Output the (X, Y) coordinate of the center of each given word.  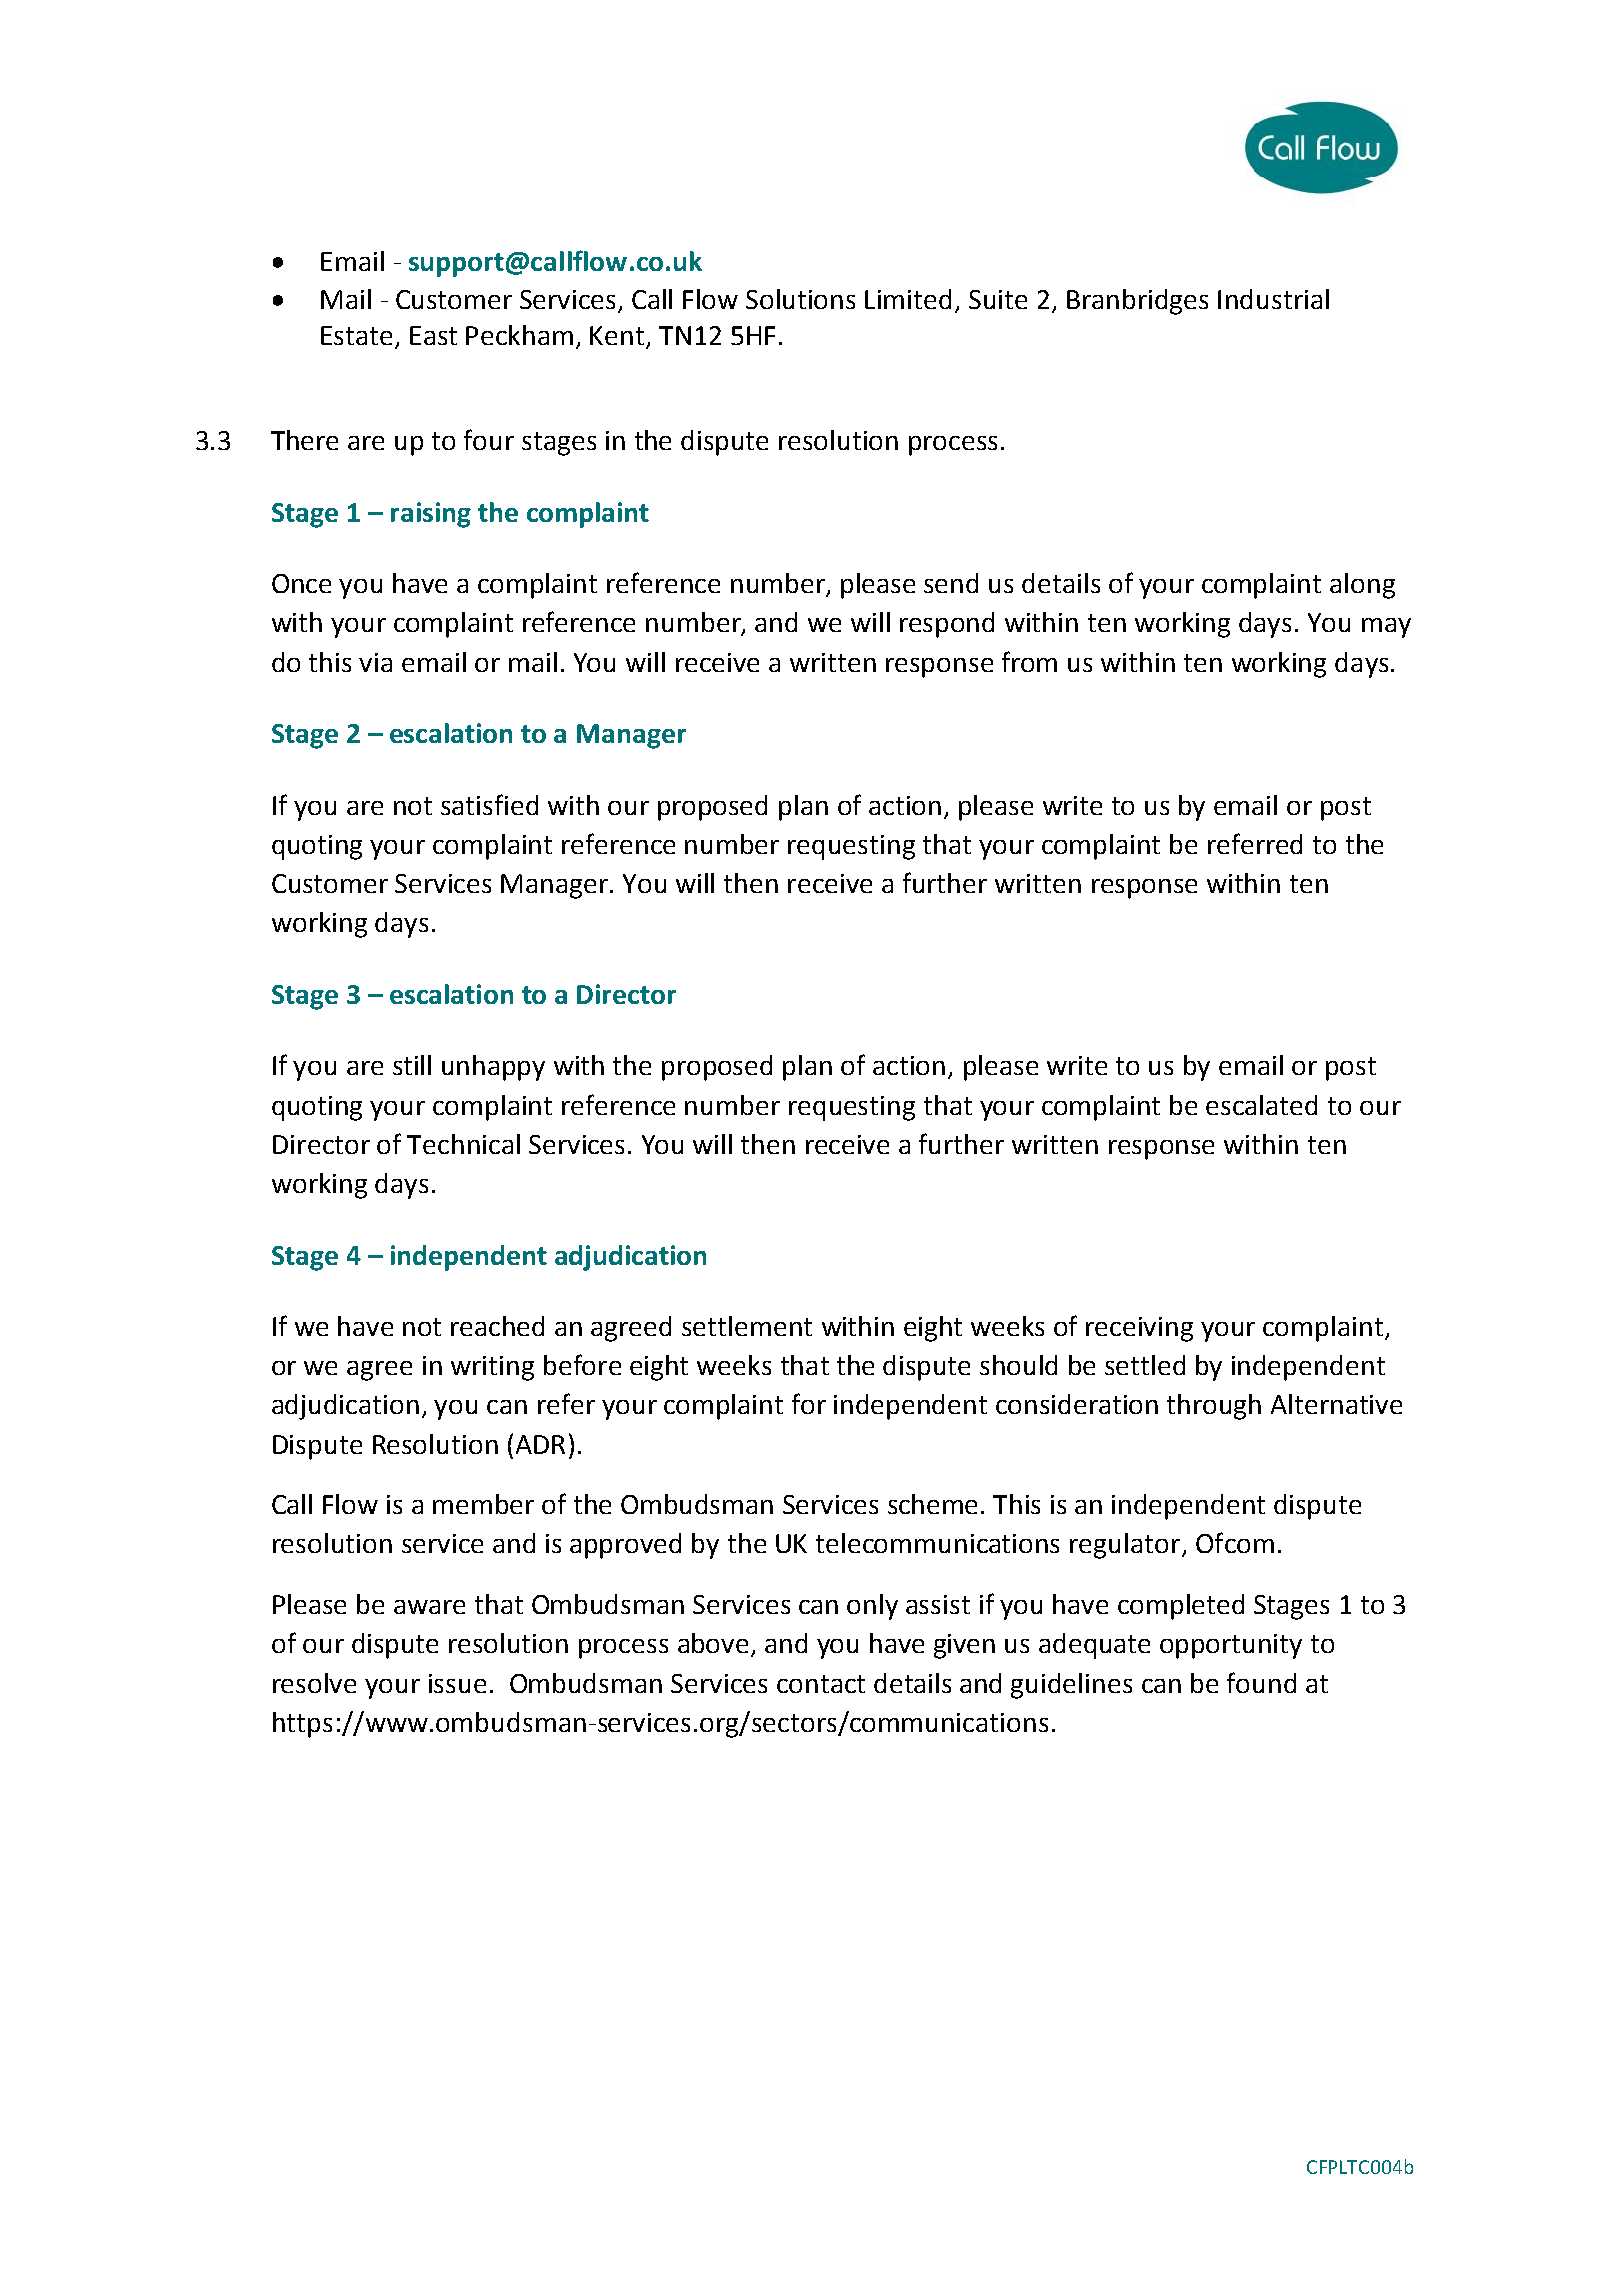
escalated (1261, 1105)
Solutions (800, 299)
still (412, 1065)
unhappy (493, 1068)
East (433, 335)
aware (429, 1607)
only (872, 1607)
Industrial (1273, 299)
